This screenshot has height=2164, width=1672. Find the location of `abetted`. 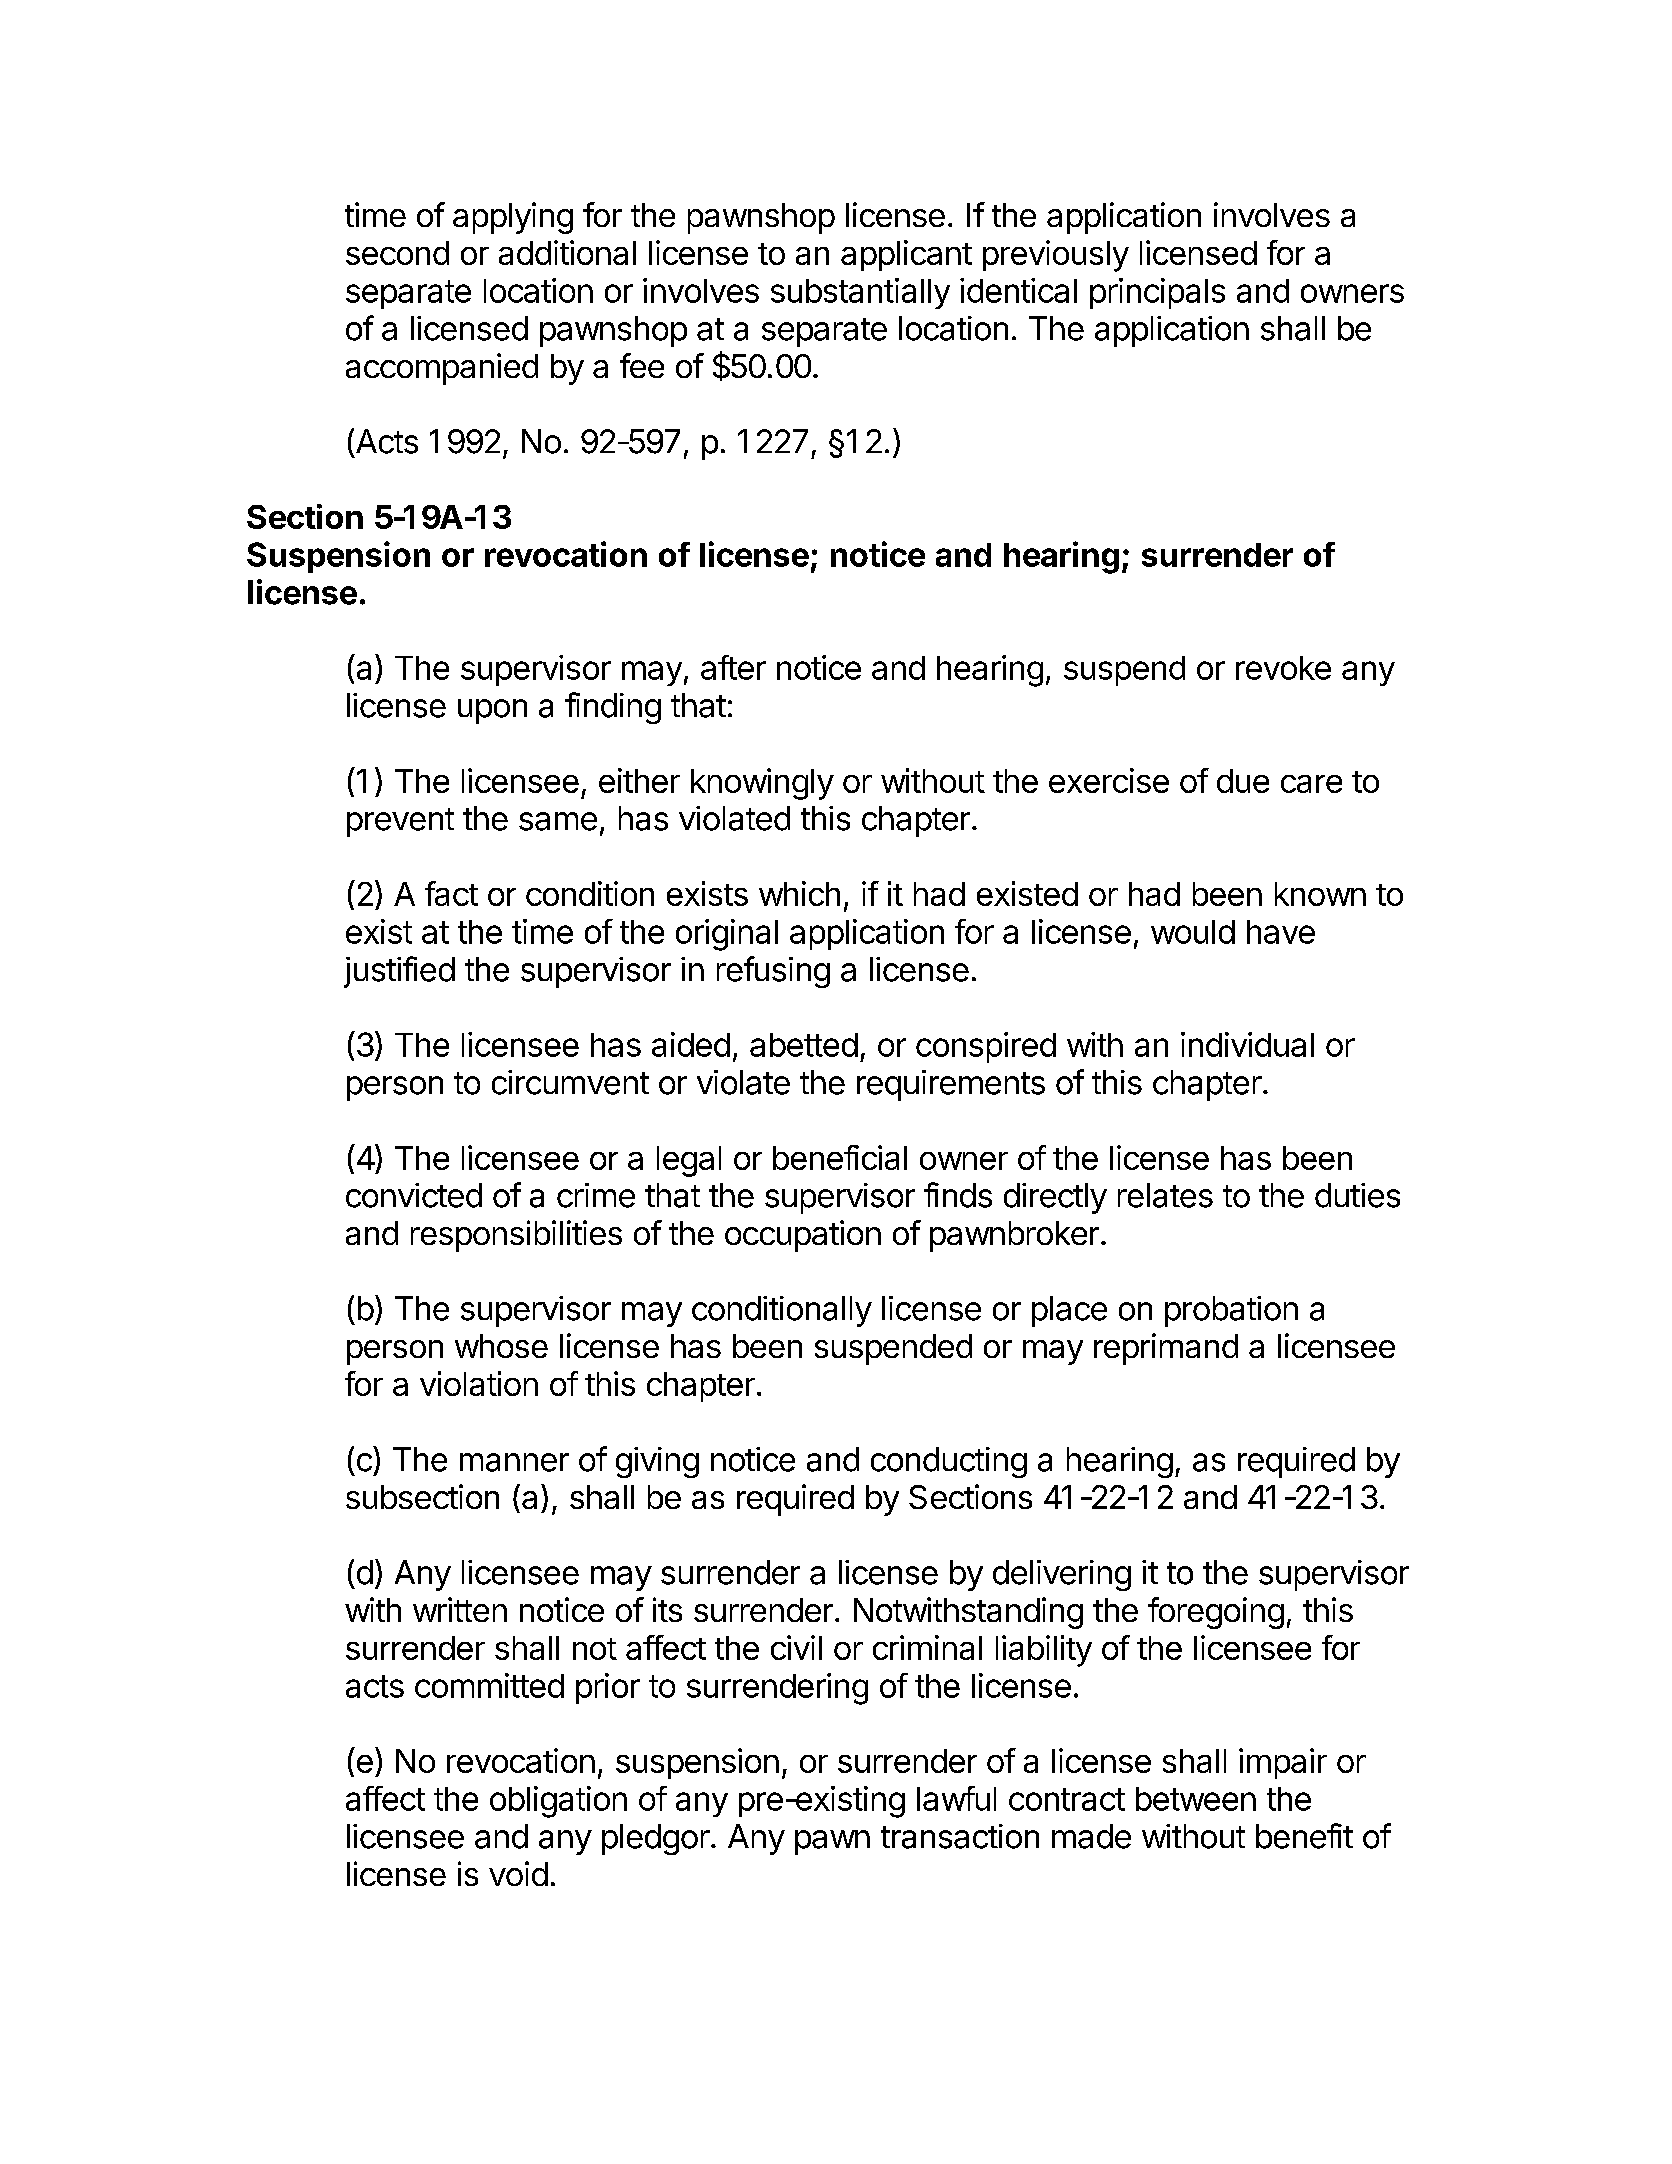

abetted is located at coordinates (804, 1045).
